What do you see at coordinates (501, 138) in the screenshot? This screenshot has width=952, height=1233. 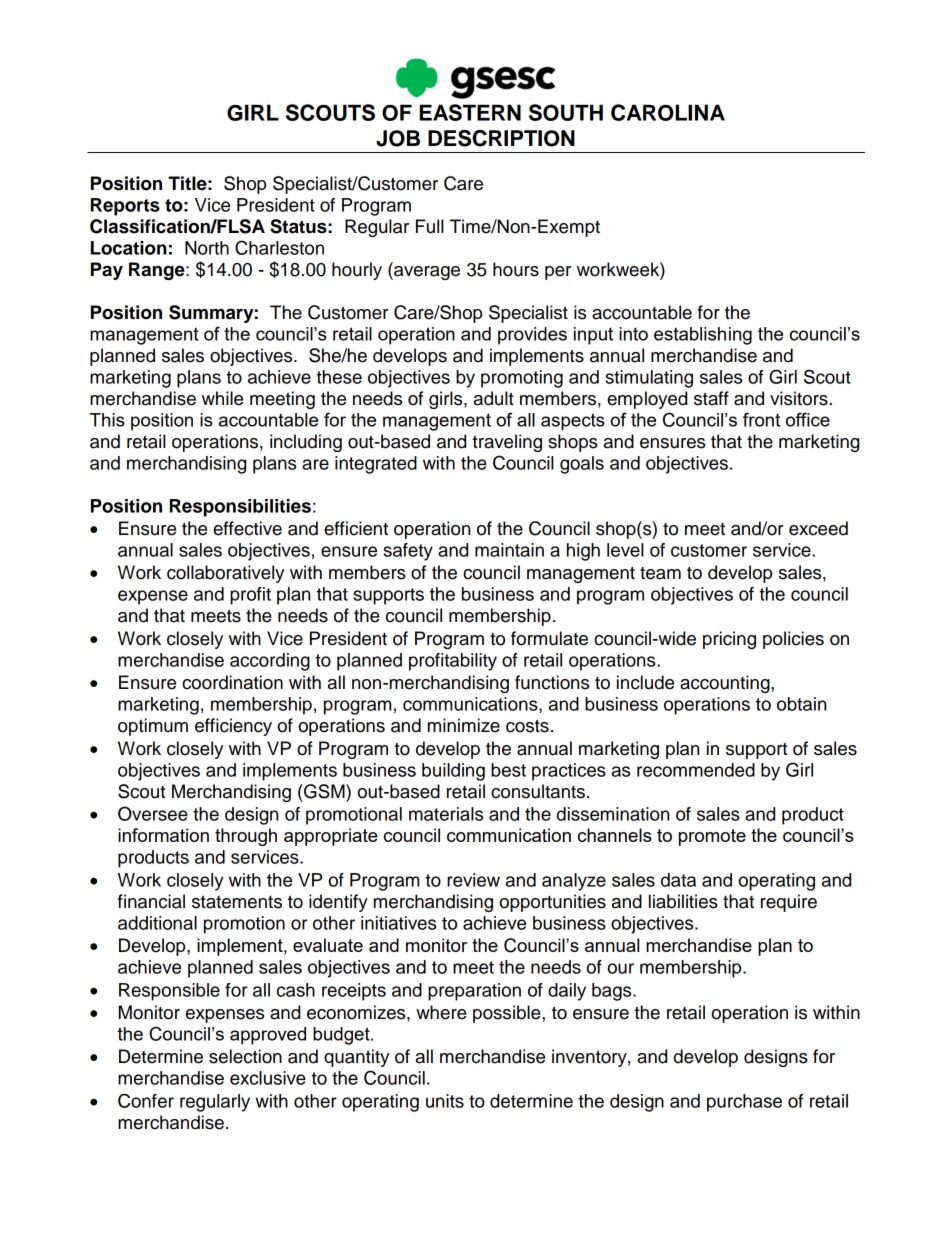 I see `DESCRIPTION` at bounding box center [501, 138].
